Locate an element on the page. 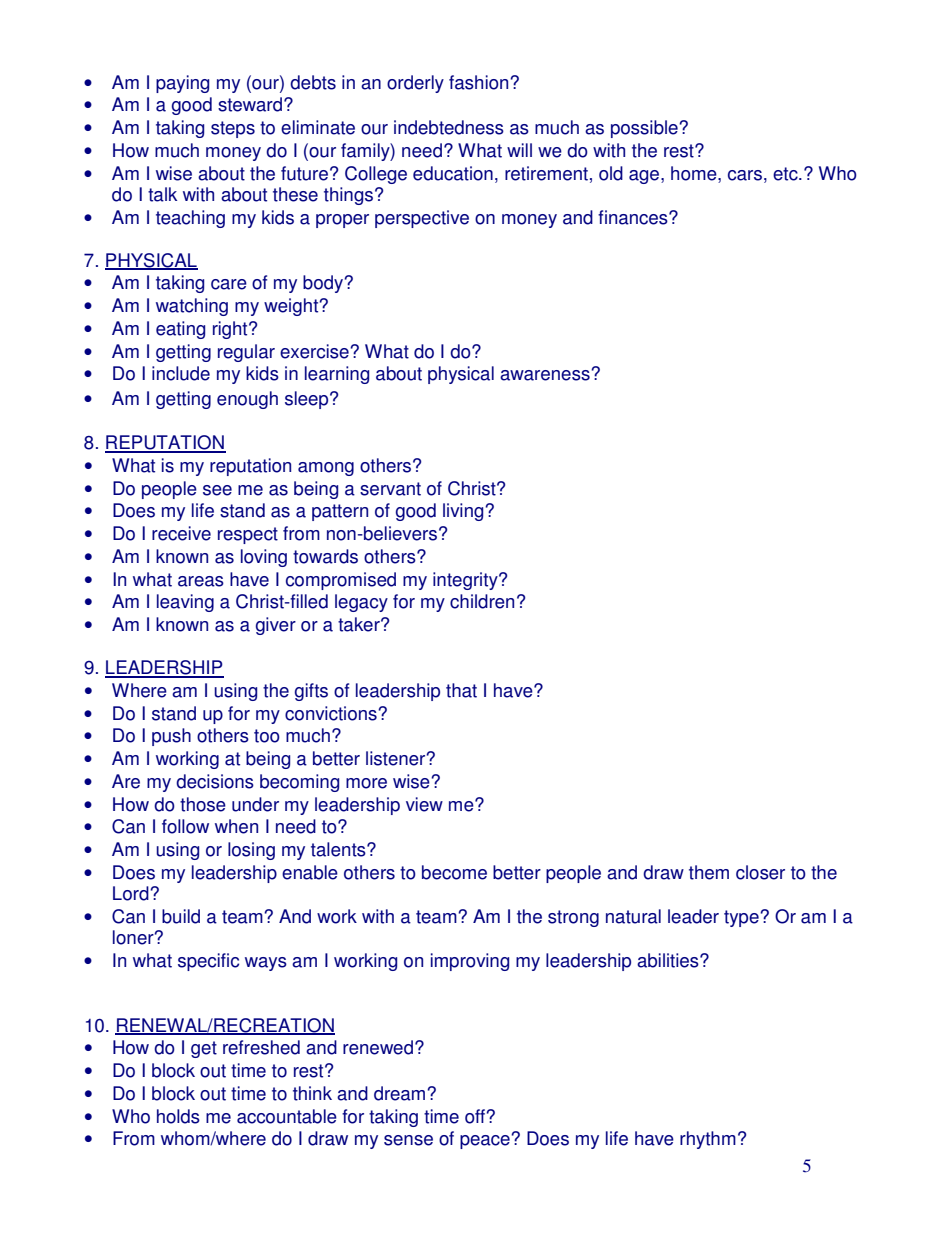  include is located at coordinates (181, 373).
